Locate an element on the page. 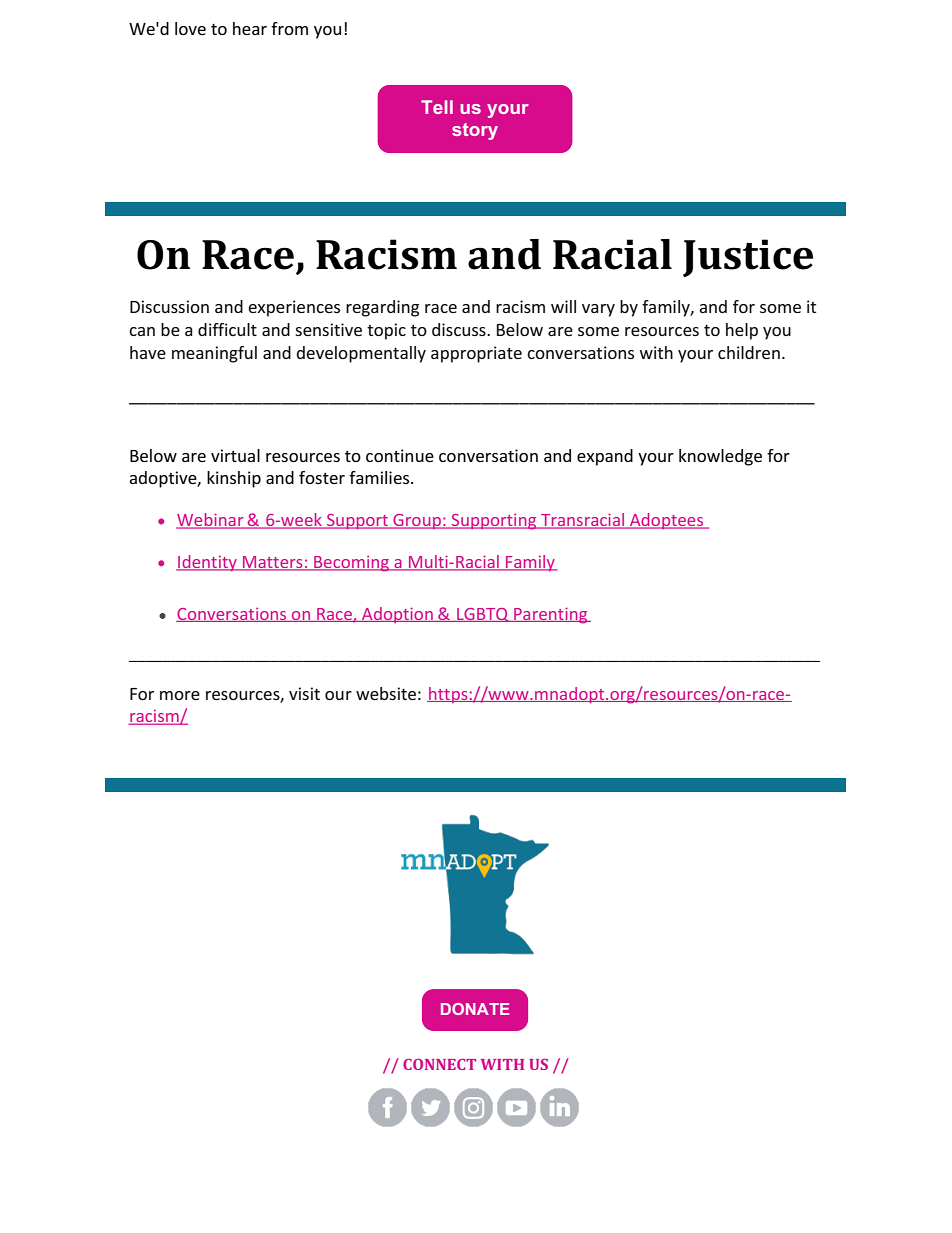 The width and height of the page is (952, 1233). LGBTQ is located at coordinates (483, 615).
